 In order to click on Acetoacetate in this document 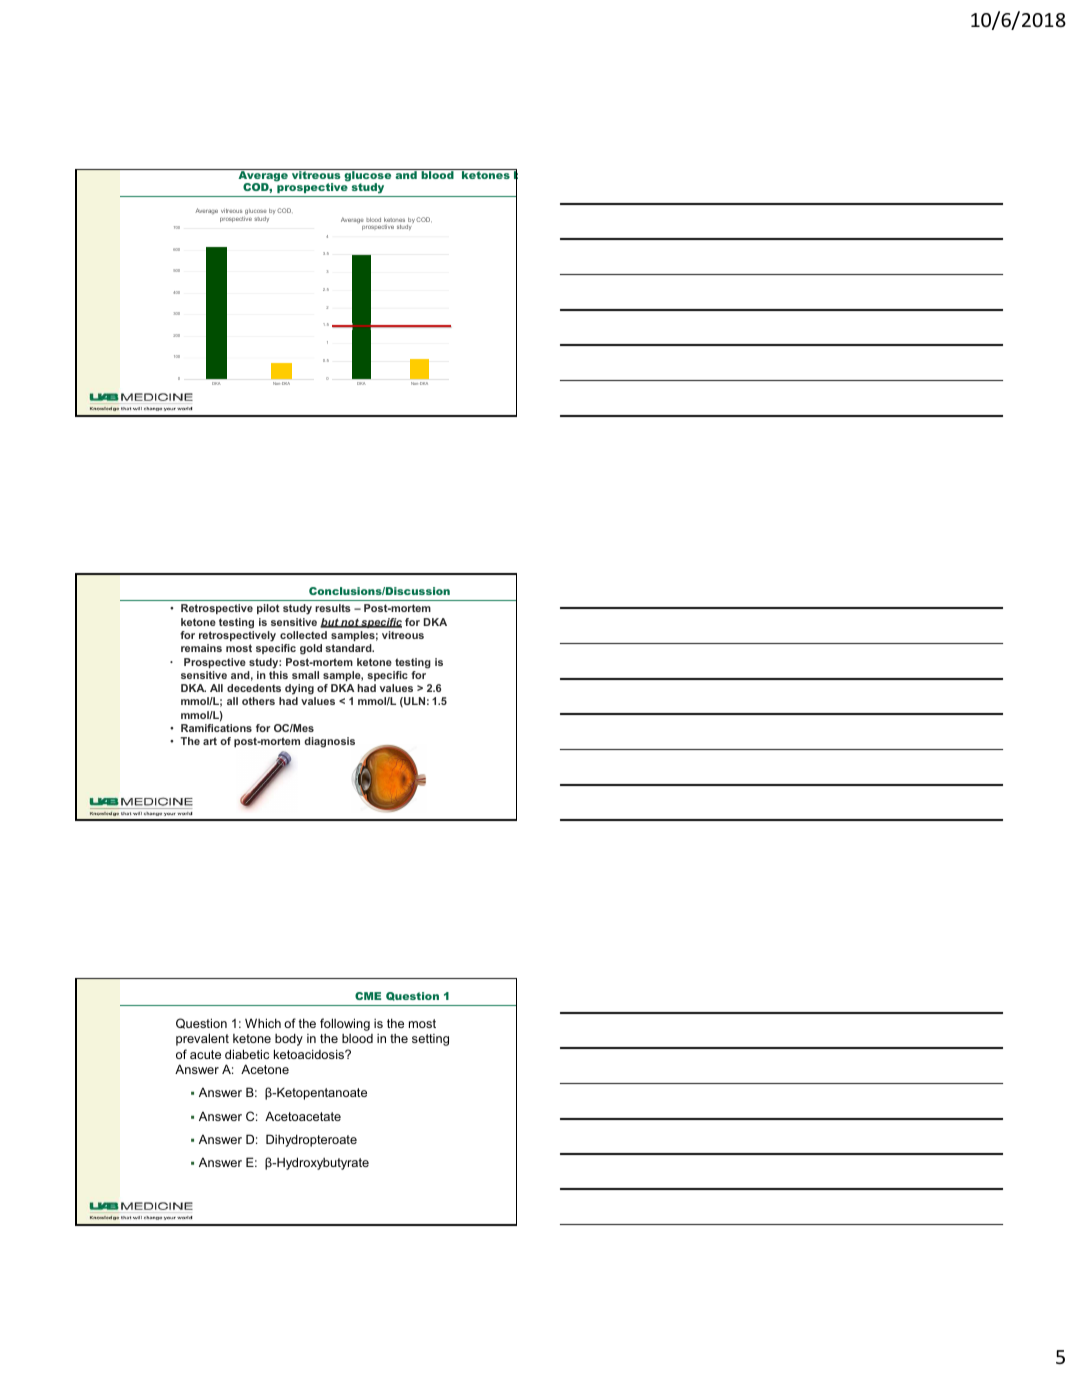, I will do `click(303, 1116)`.
